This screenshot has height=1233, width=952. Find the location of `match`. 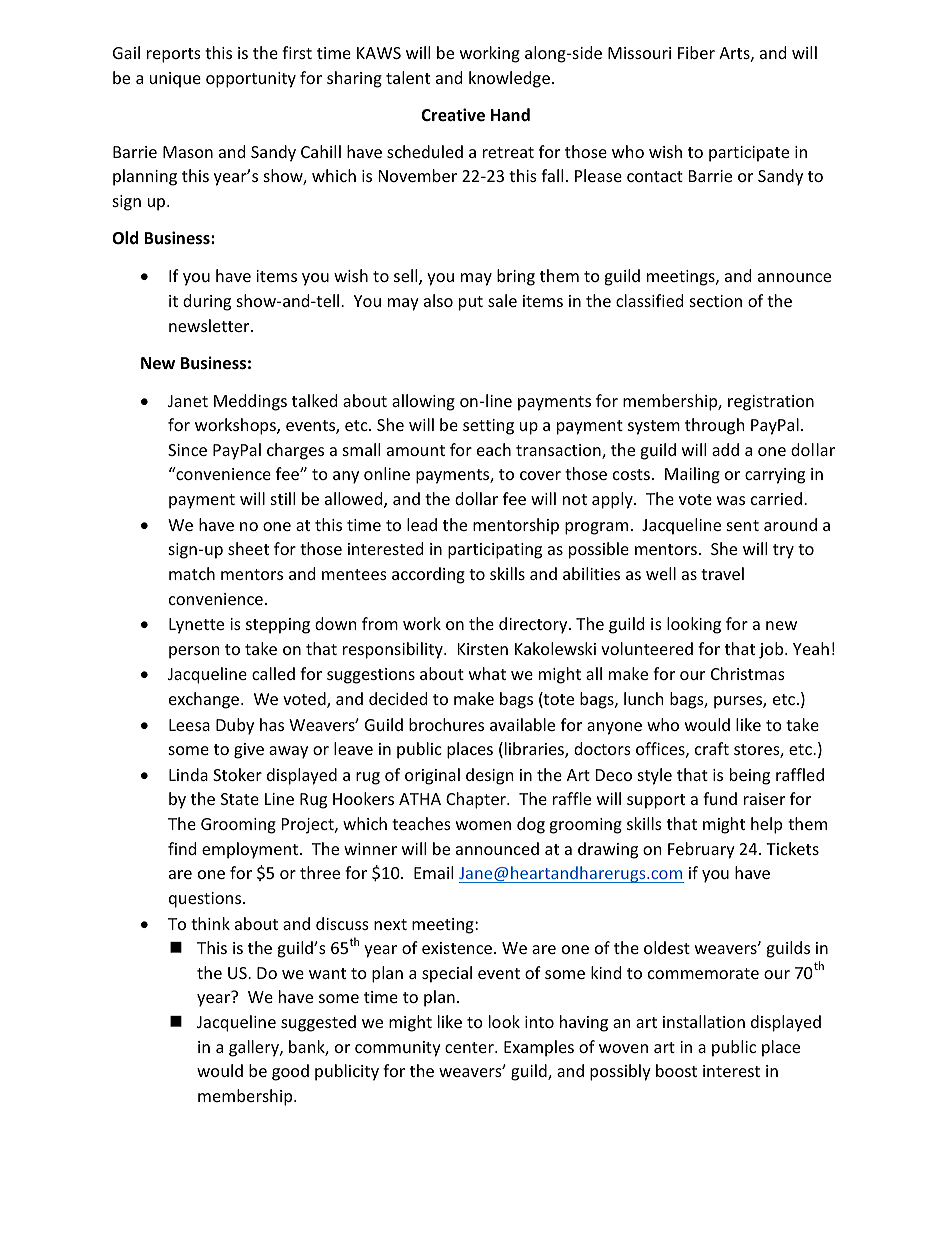

match is located at coordinates (192, 573).
